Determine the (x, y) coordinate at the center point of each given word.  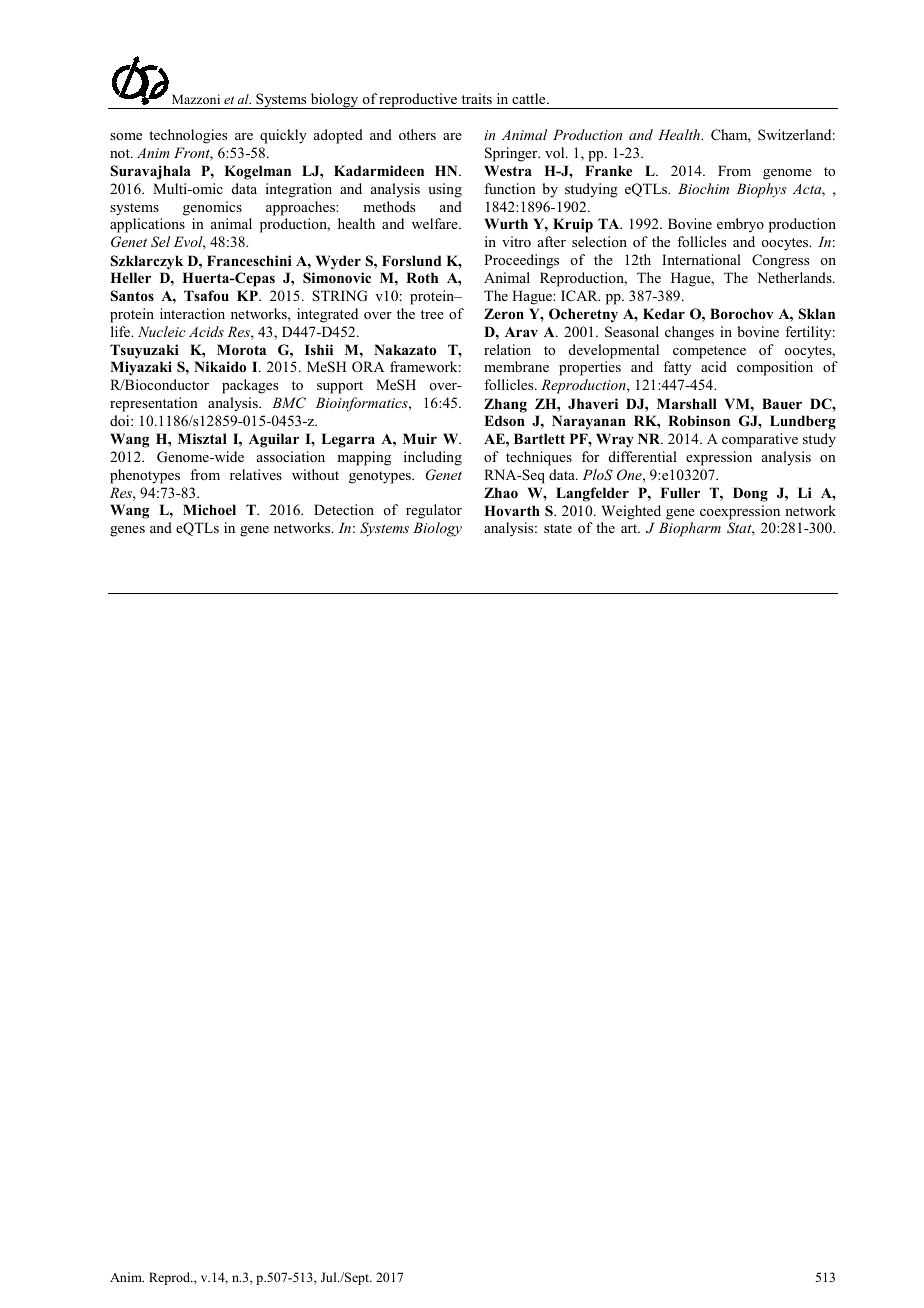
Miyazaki (141, 368)
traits (477, 98)
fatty (677, 368)
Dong (750, 494)
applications (147, 225)
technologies (188, 136)
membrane (516, 366)
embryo (740, 225)
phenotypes (145, 476)
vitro (516, 241)
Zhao (501, 492)
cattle (530, 98)
